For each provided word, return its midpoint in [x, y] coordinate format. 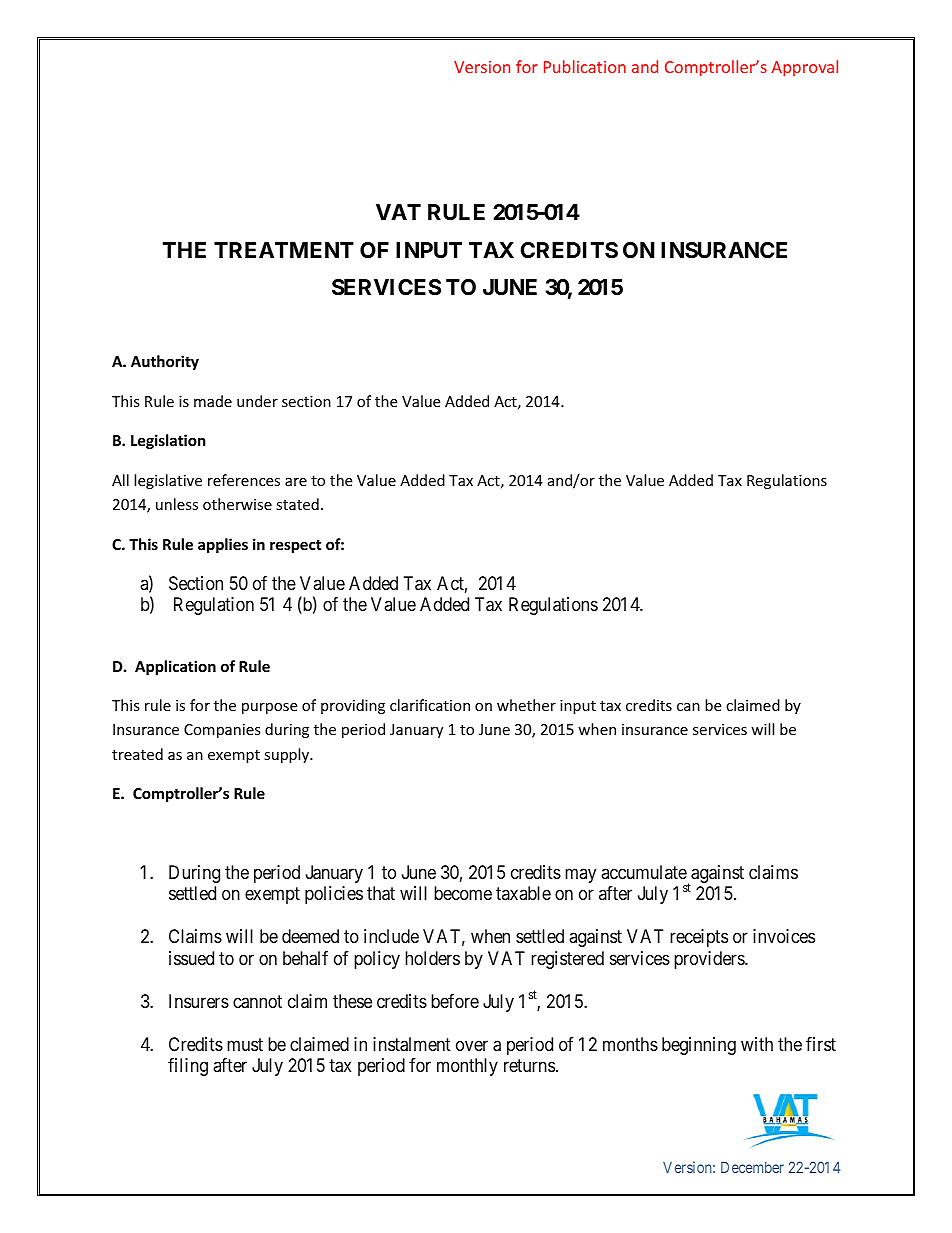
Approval [804, 68]
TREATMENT [284, 250]
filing [188, 1067]
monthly [467, 1067]
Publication [585, 66]
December [752, 1167]
